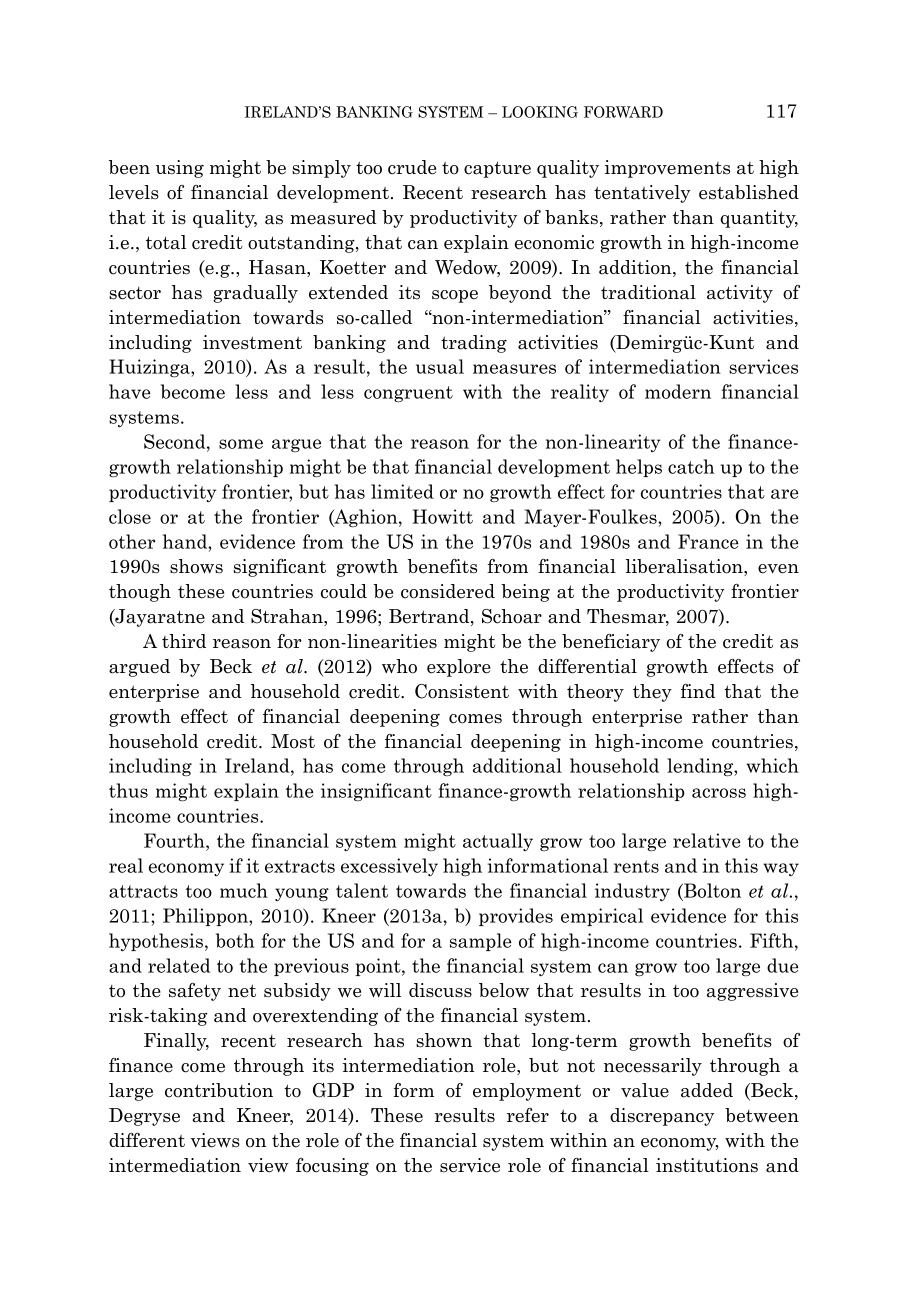  I want to click on explore, so click(459, 668).
